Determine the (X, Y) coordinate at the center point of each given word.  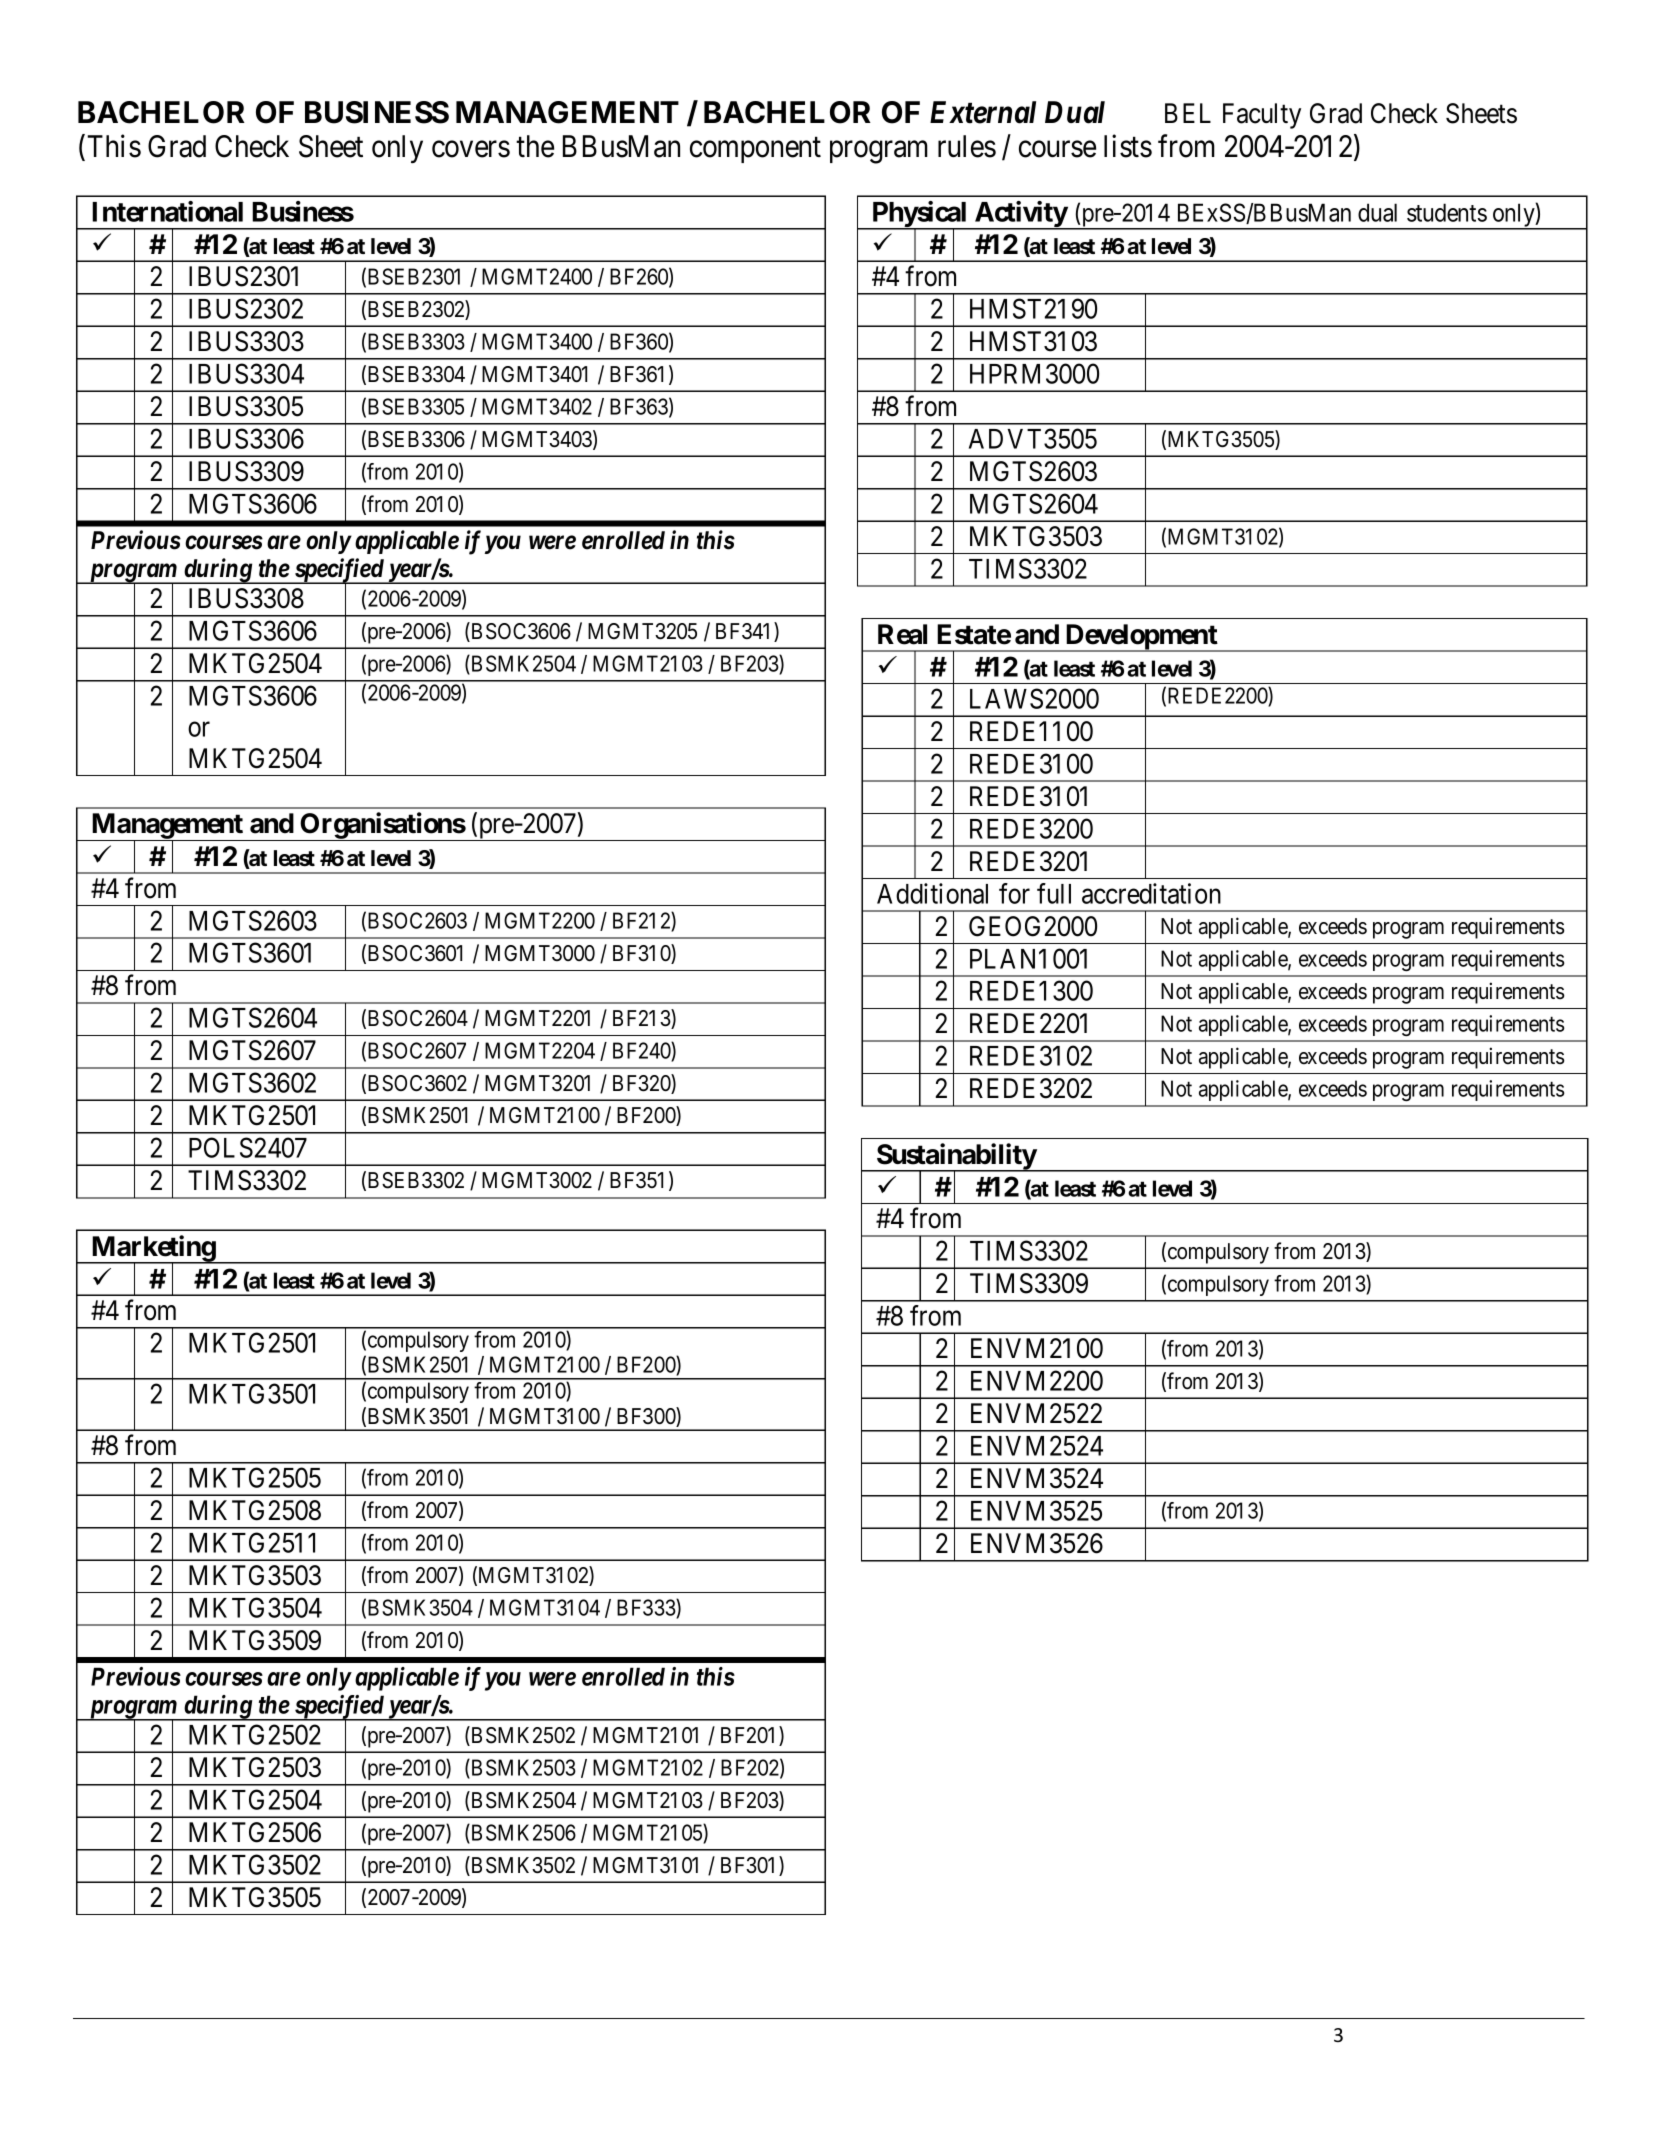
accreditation (1151, 893)
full (1054, 893)
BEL (1188, 113)
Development (1141, 638)
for (1014, 893)
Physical (920, 215)
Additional (932, 893)
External (983, 112)
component (755, 150)
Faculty (1262, 116)
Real (902, 634)
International (167, 211)
